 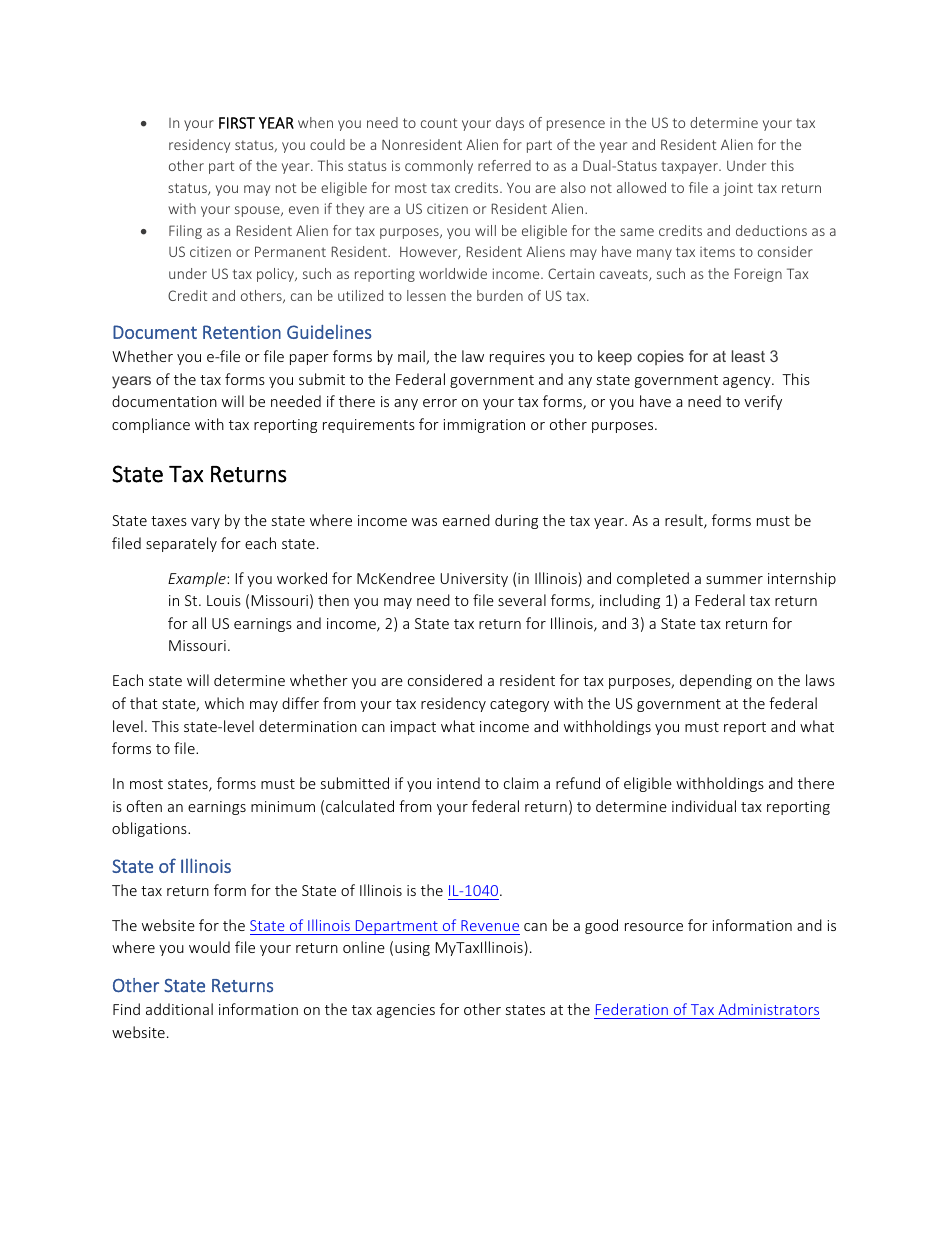 I want to click on Example, so click(x=198, y=579).
